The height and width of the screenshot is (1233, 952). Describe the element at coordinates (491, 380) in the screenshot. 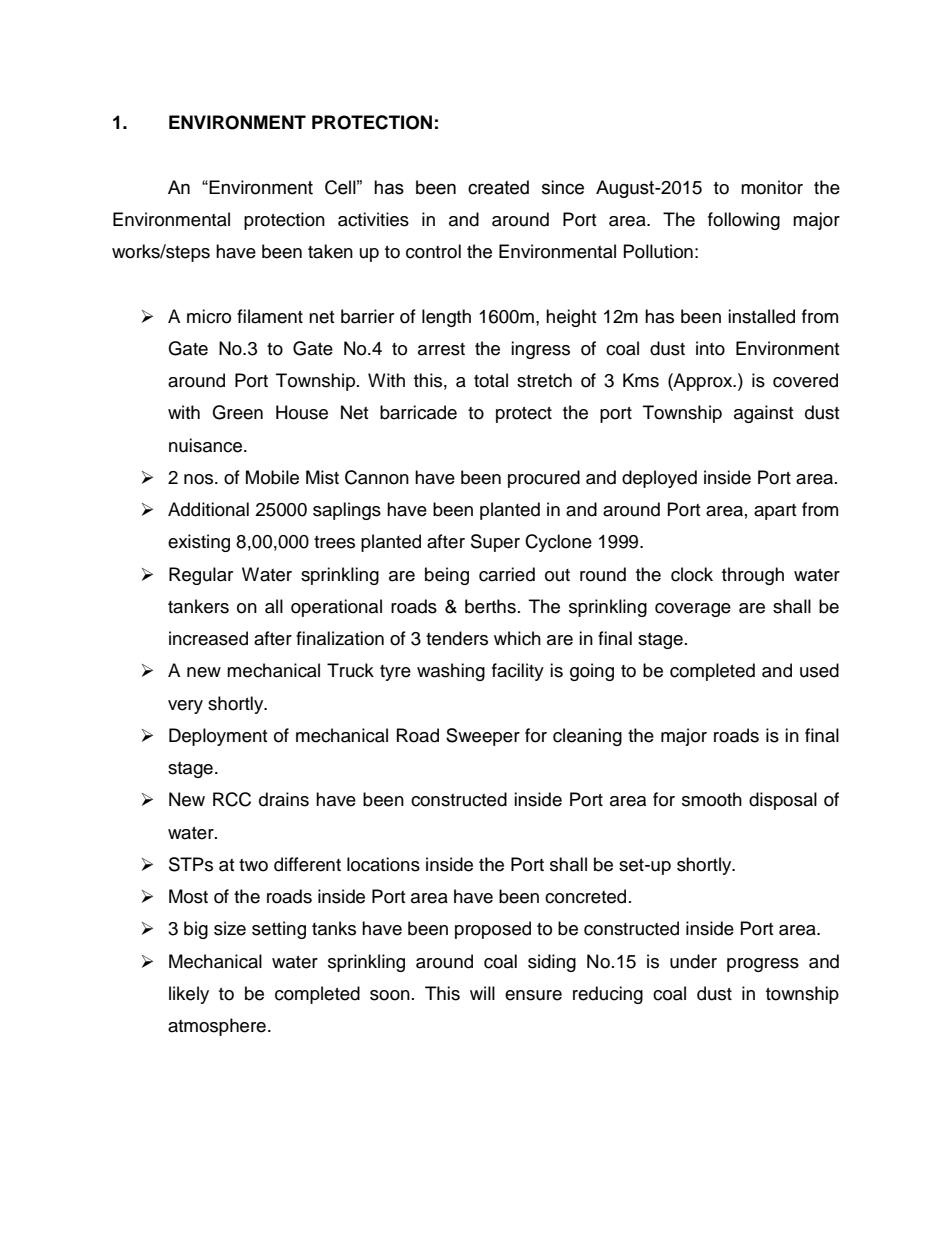

I see `total` at that location.
